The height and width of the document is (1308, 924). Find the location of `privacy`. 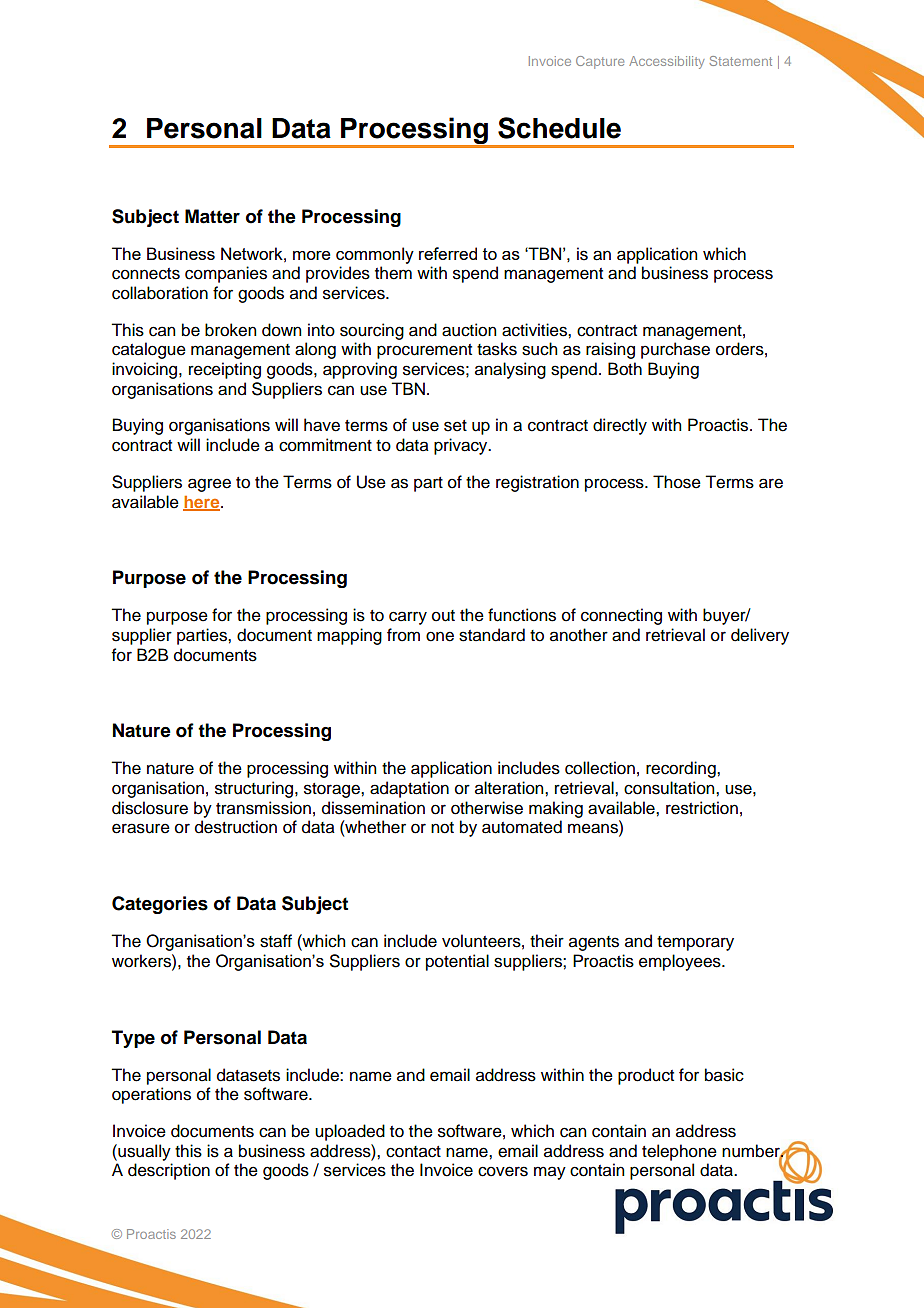

privacy is located at coordinates (462, 446).
